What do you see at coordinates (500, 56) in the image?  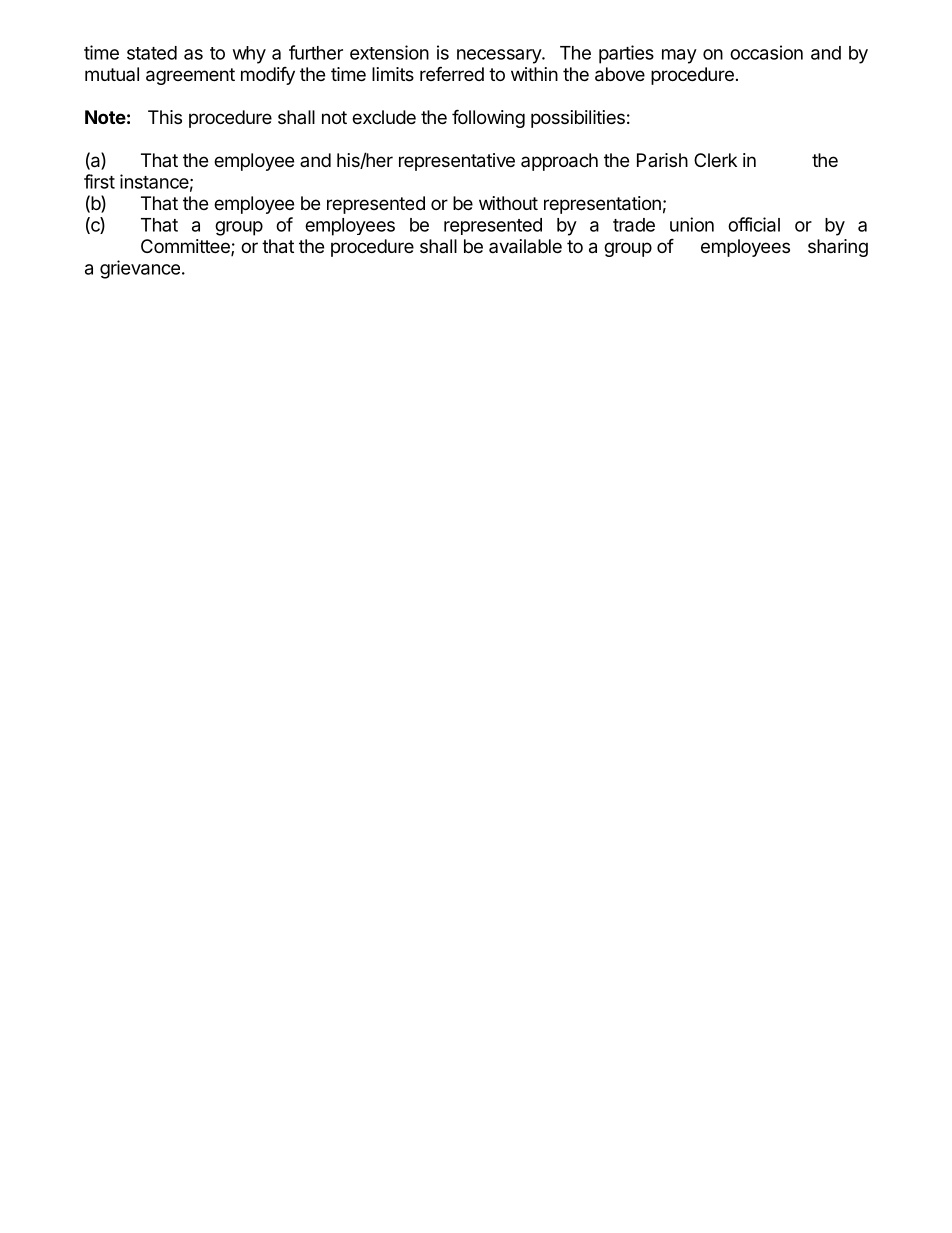 I see `necessary` at bounding box center [500, 56].
